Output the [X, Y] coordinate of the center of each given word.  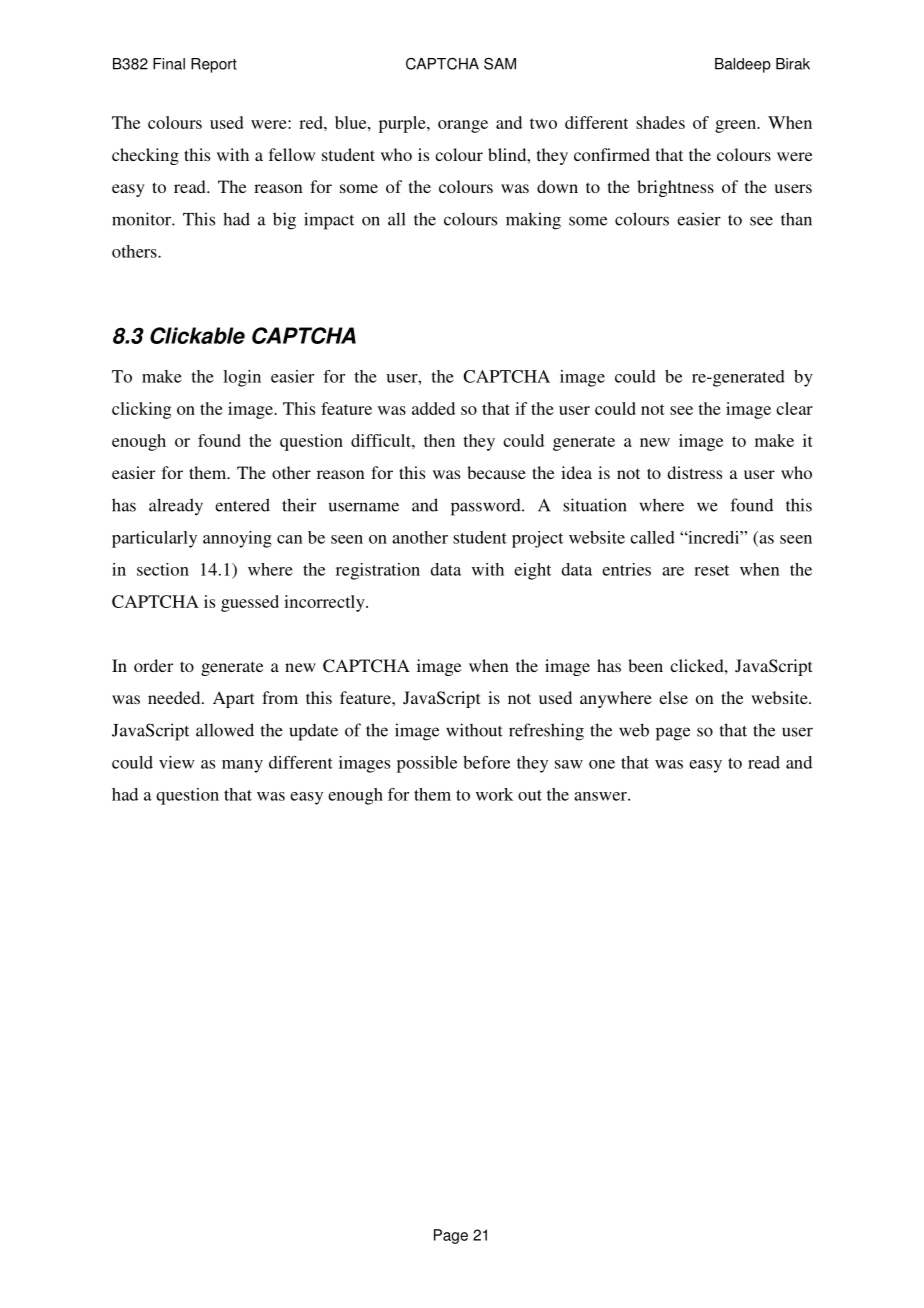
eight [532, 571]
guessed [250, 603]
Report [214, 65]
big [284, 221]
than [796, 219]
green [736, 126]
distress [694, 472]
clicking [141, 410]
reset [711, 570]
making [533, 221]
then [439, 440]
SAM [500, 64]
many [242, 766]
